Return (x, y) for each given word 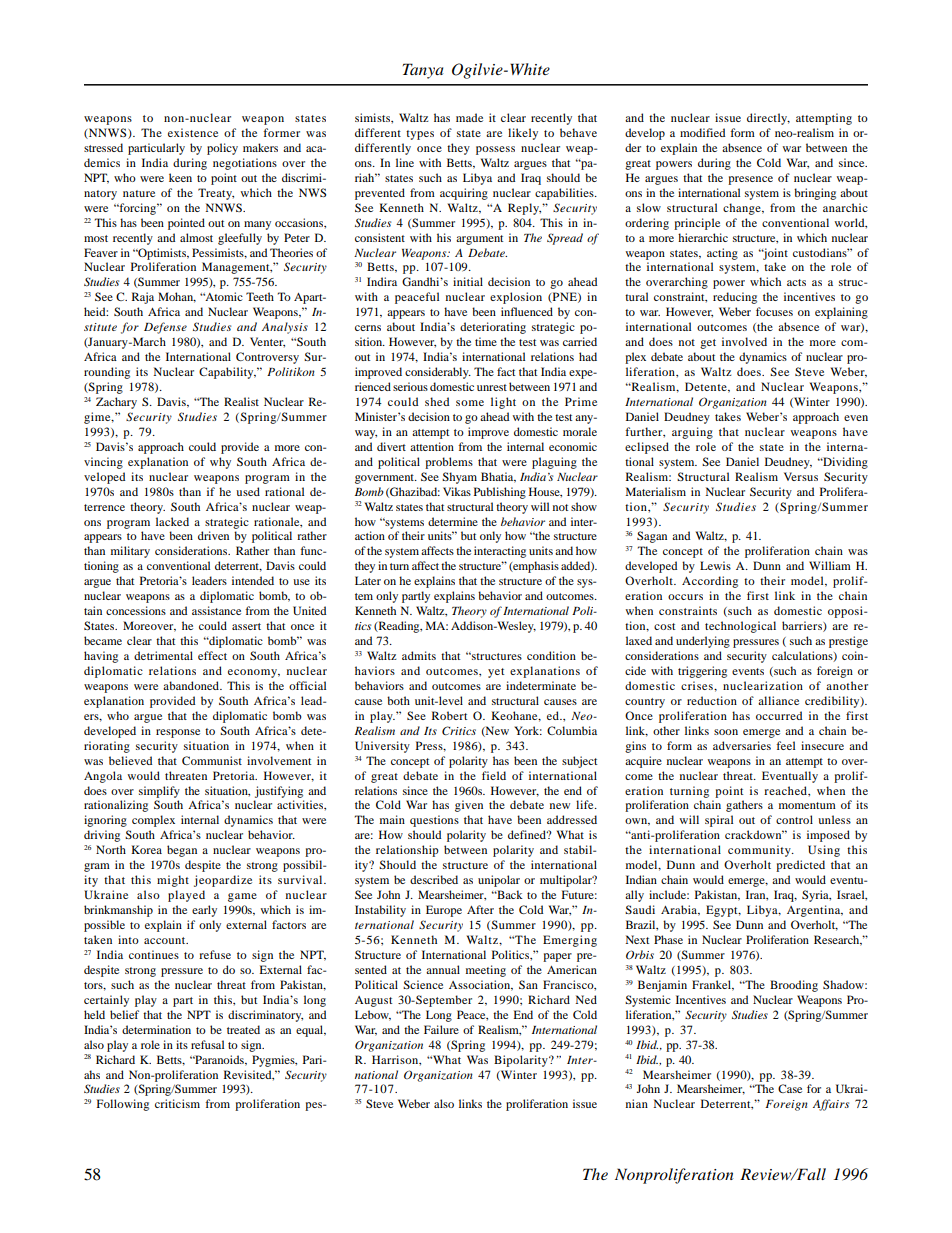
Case (790, 1088)
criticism (177, 1103)
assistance (216, 610)
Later (368, 580)
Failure (441, 1029)
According (710, 582)
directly (768, 119)
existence (193, 132)
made (469, 117)
